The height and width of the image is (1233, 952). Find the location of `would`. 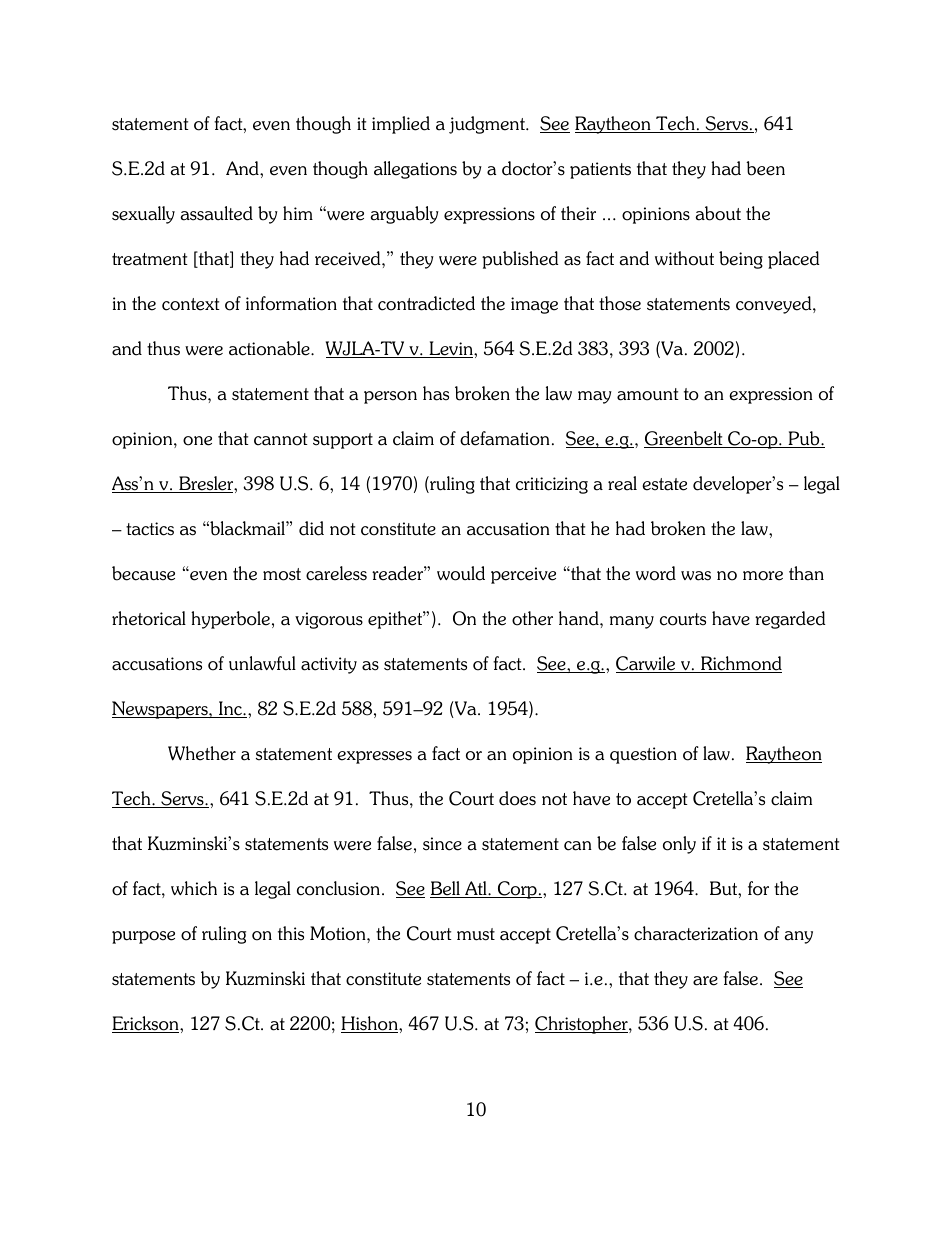

would is located at coordinates (461, 573).
